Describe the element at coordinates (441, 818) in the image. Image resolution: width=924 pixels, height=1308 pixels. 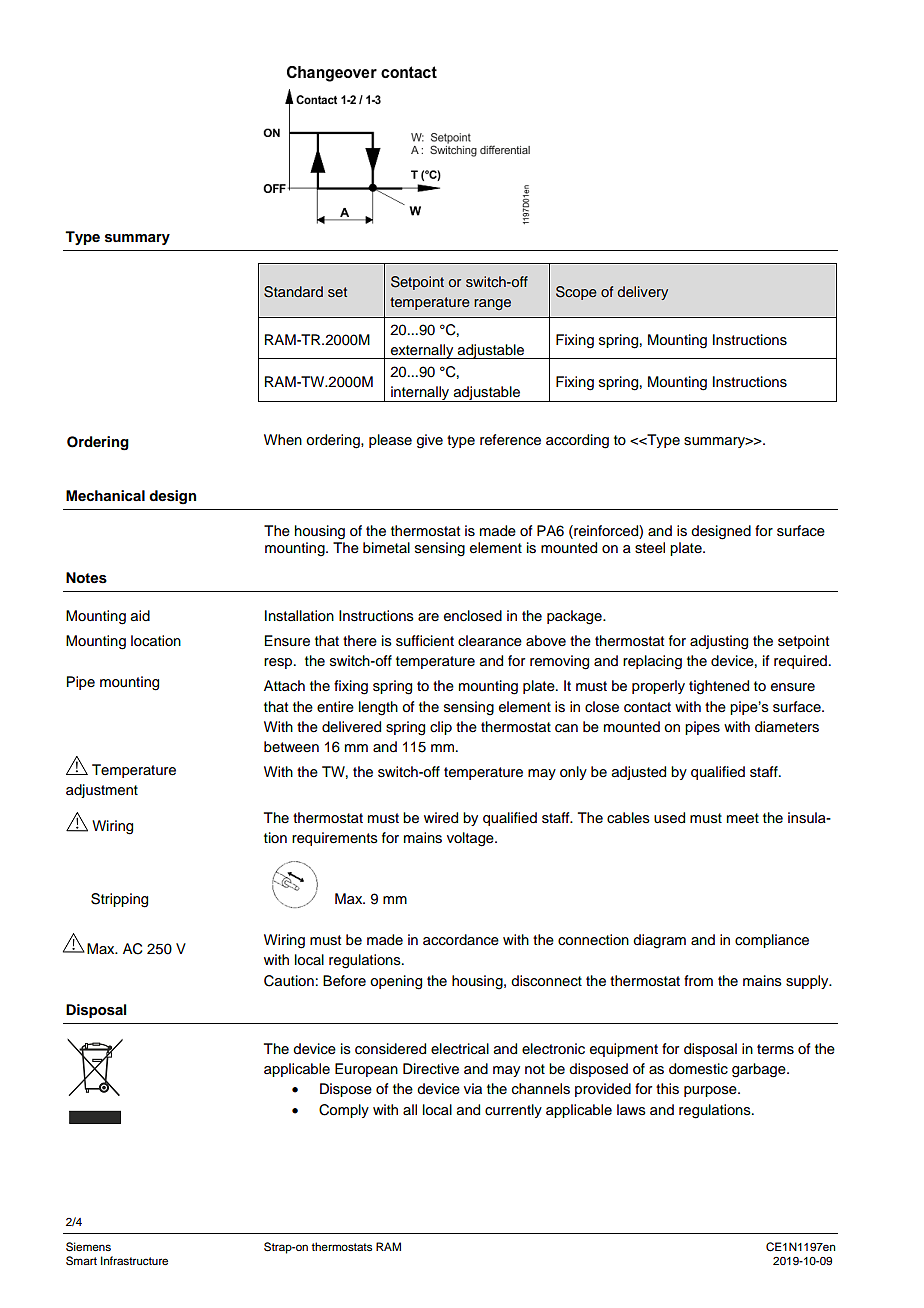
I see `wired` at that location.
